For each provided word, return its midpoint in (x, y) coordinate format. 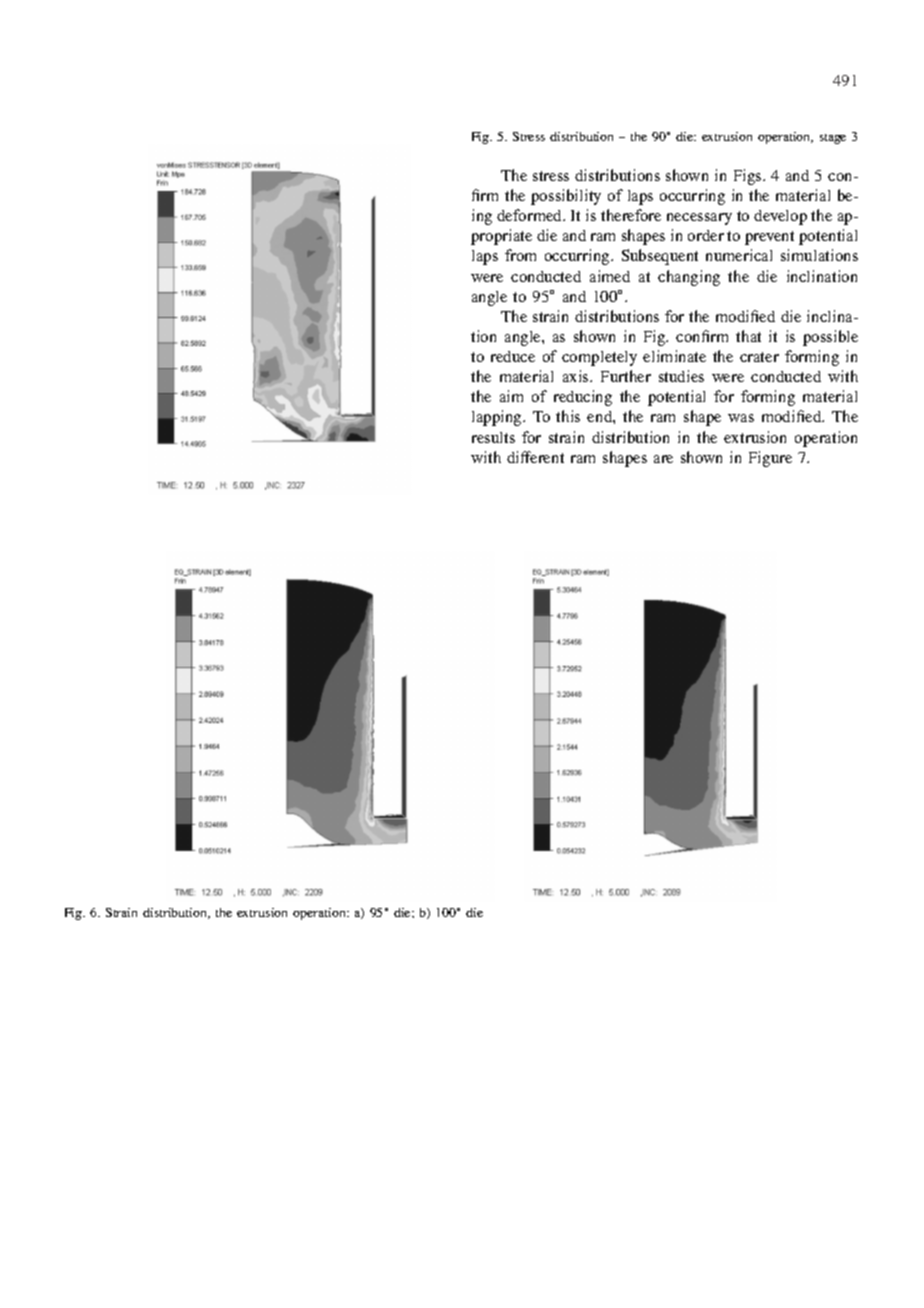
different (535, 457)
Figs (749, 177)
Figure (770, 459)
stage (833, 139)
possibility (566, 197)
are (663, 459)
